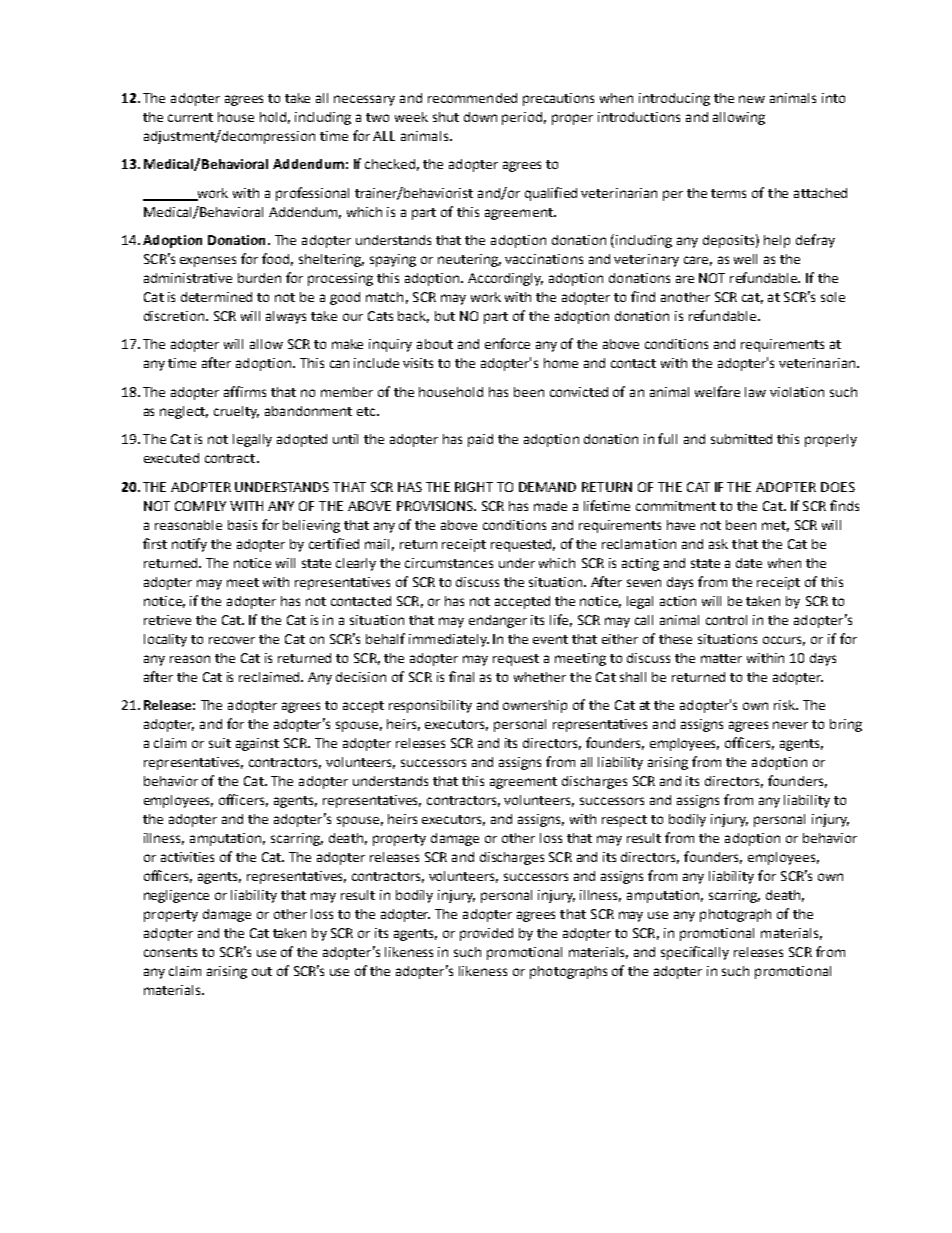  What do you see at coordinates (752, 99) in the image?
I see `new` at bounding box center [752, 99].
